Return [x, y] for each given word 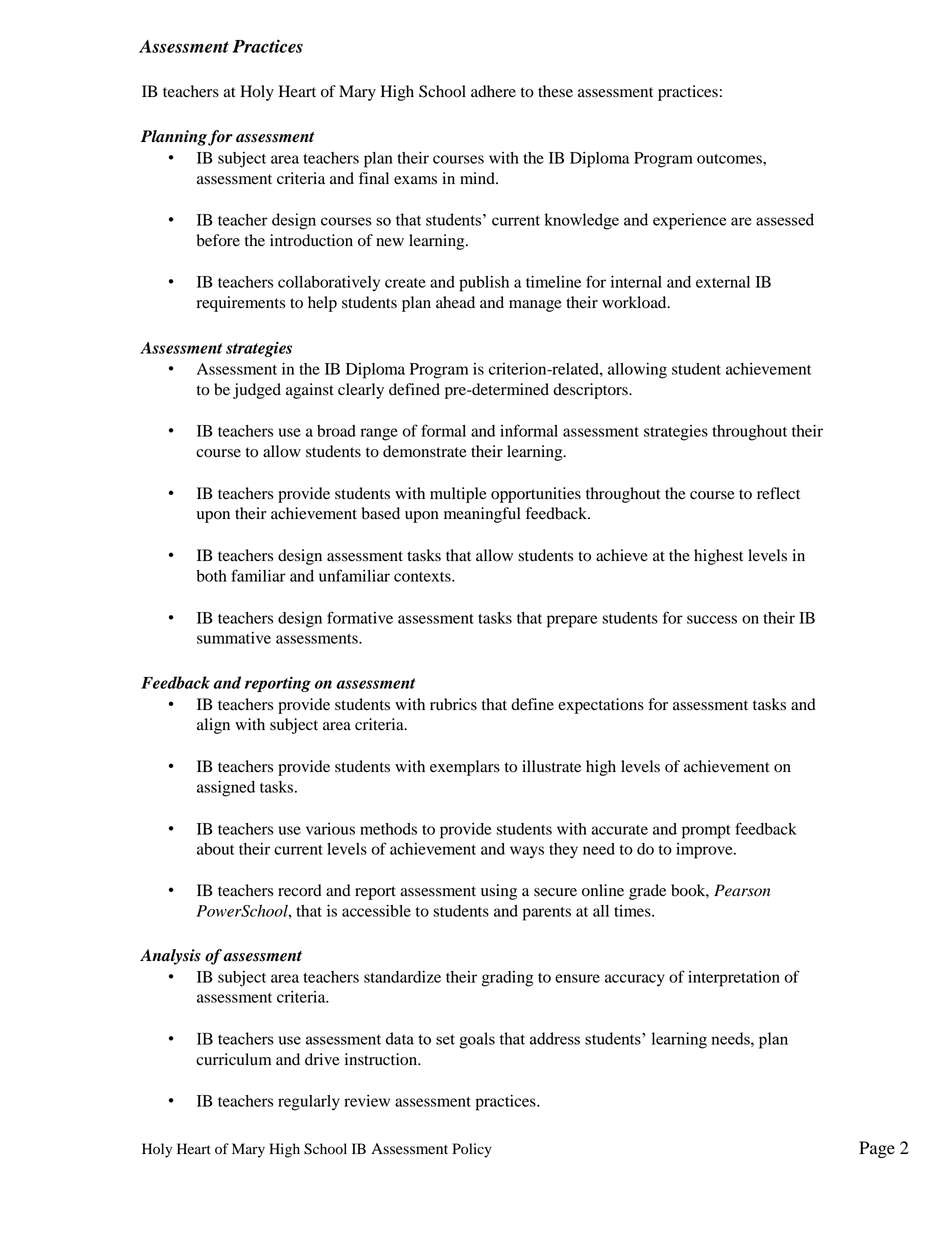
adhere [493, 91]
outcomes [730, 159]
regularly [309, 1103]
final [374, 178]
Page [877, 1149]
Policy [472, 1150]
